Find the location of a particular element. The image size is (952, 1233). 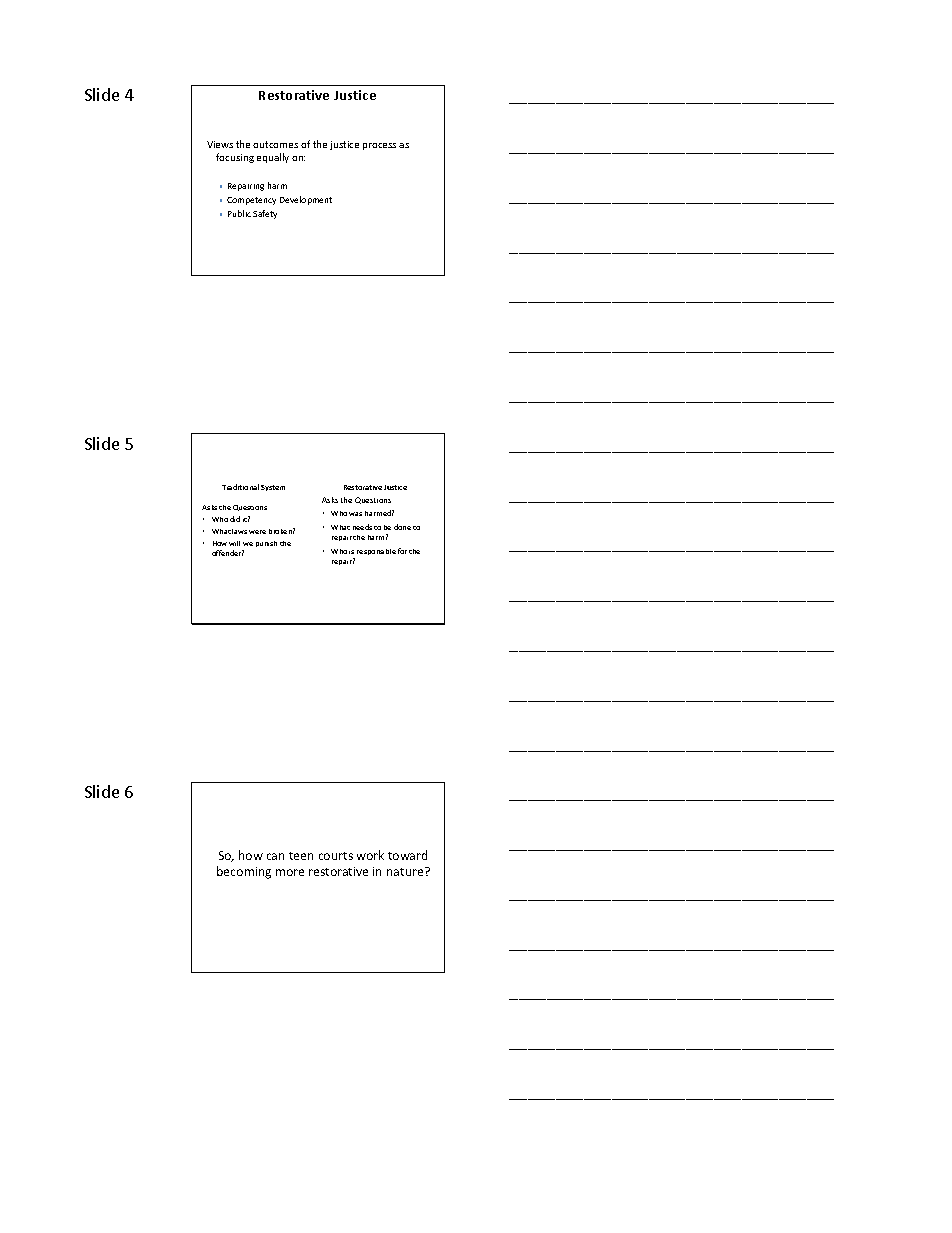

was is located at coordinates (355, 514).
